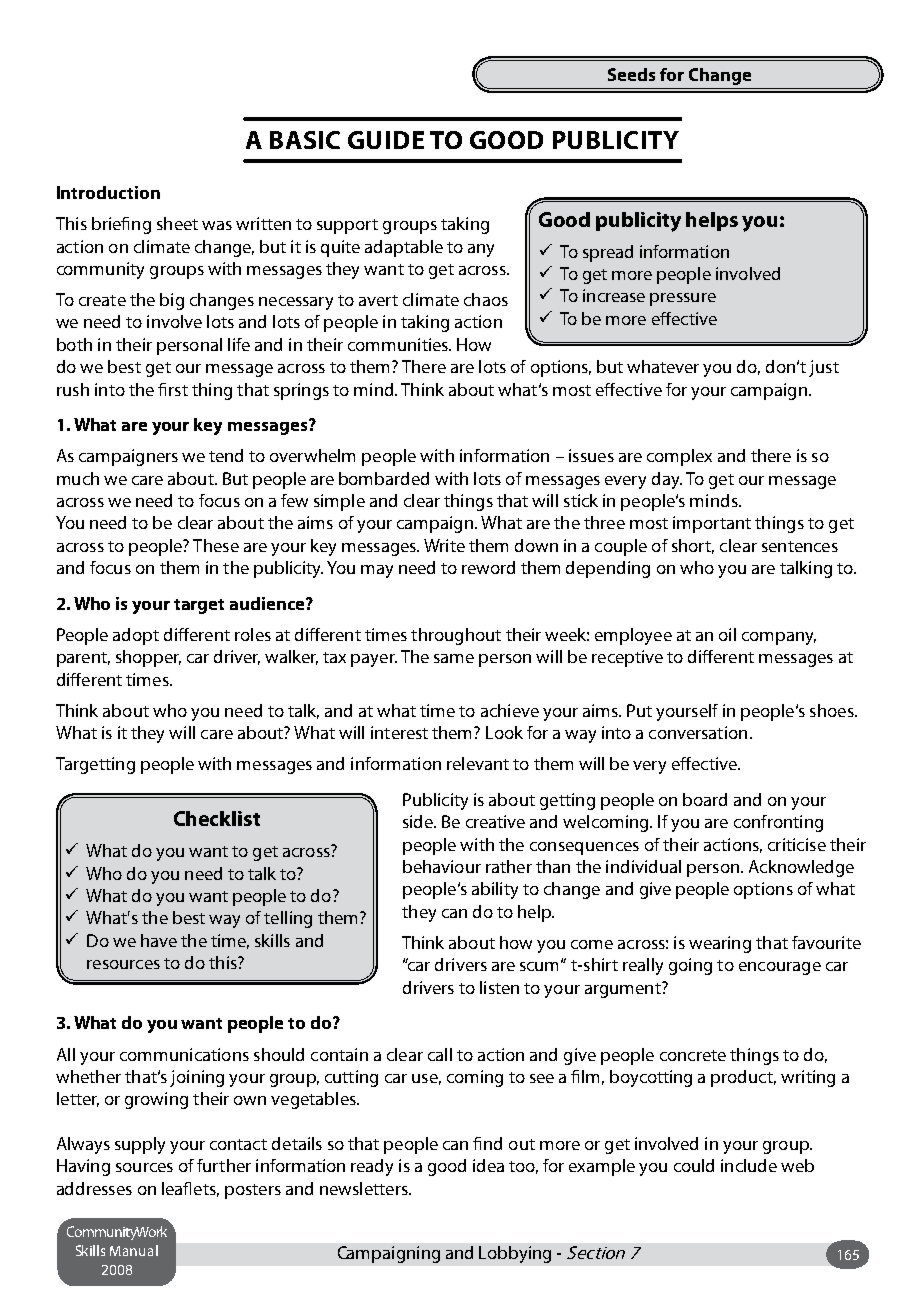 The image size is (924, 1308). Describe the element at coordinates (712, 524) in the document. I see `important` at that location.
